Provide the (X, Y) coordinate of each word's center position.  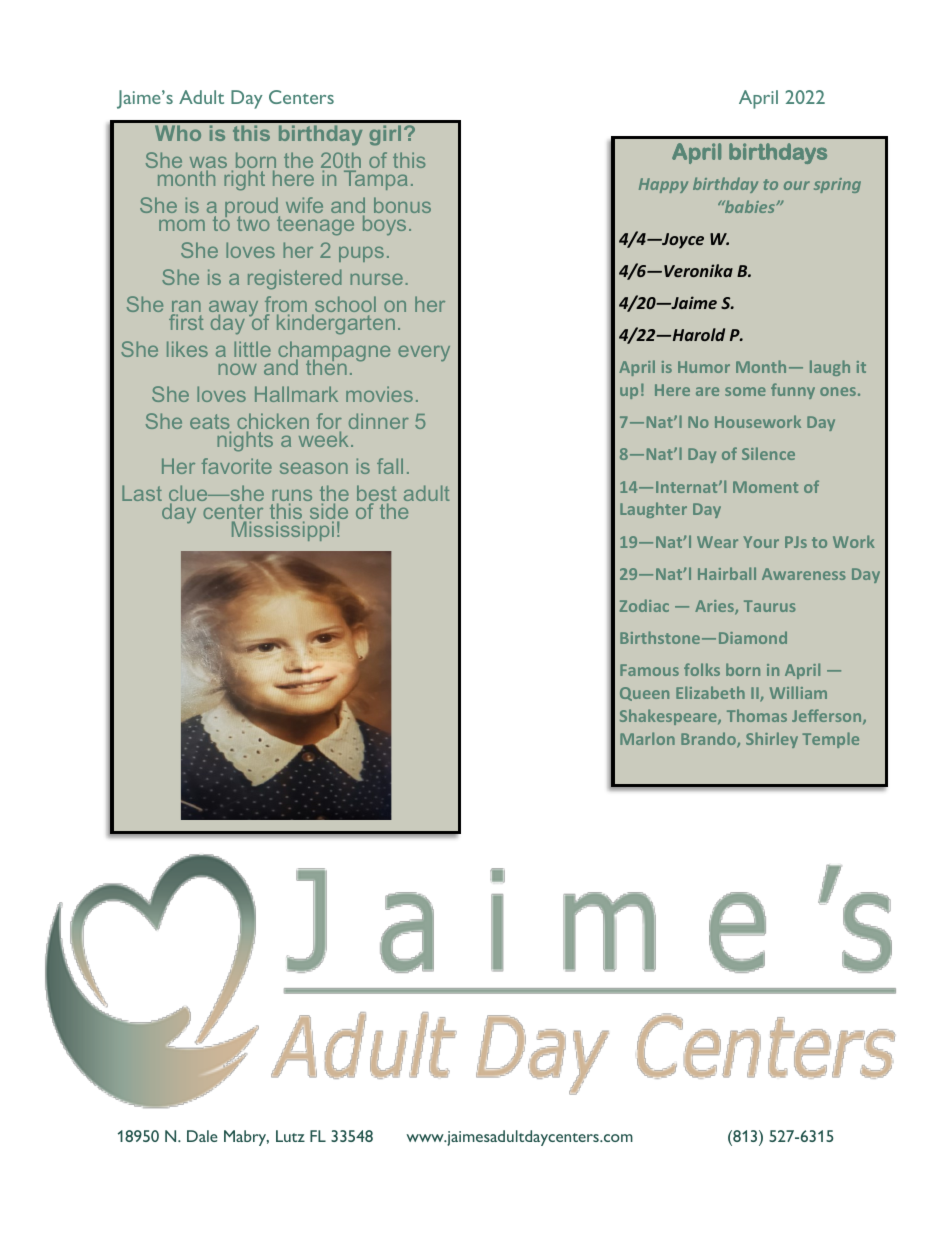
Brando (709, 740)
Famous (649, 670)
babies (749, 206)
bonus (402, 205)
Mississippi (283, 531)
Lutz (290, 1136)
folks (702, 669)
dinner (379, 421)
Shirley (772, 740)
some (745, 391)
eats (210, 423)
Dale (202, 1136)
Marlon (647, 738)
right (244, 180)
